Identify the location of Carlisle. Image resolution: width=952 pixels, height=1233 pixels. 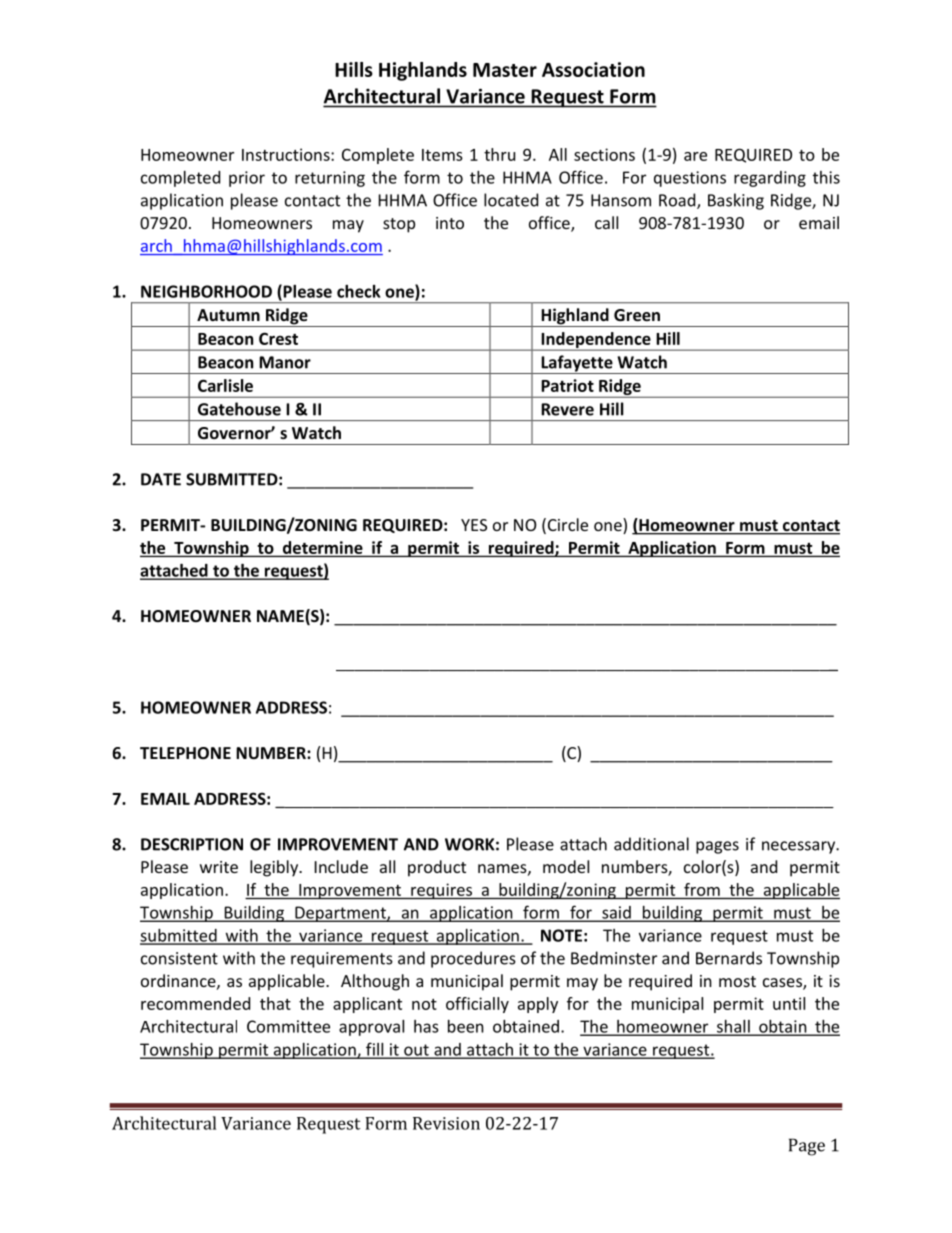
(225, 385).
